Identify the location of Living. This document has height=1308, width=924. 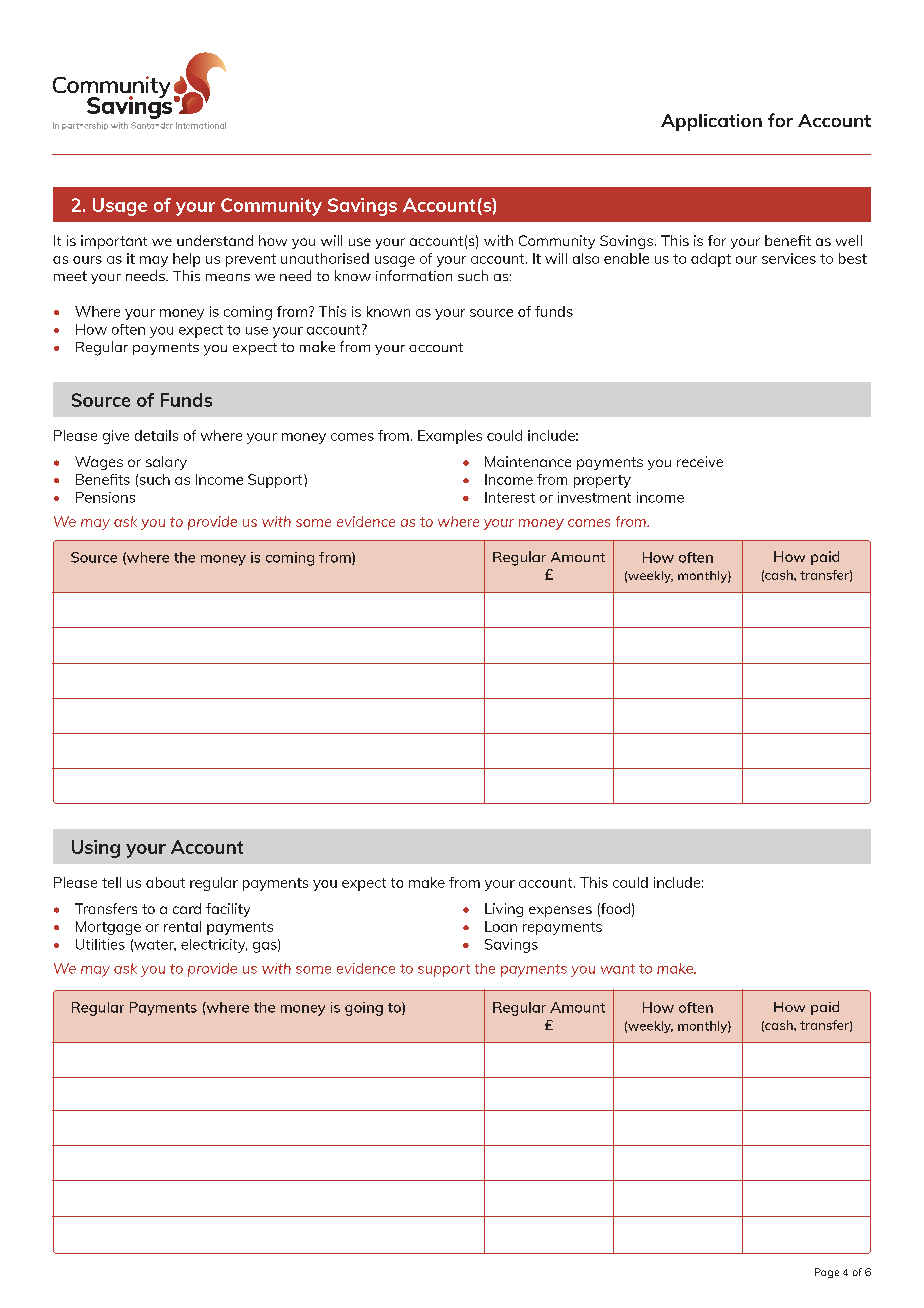
(504, 910).
